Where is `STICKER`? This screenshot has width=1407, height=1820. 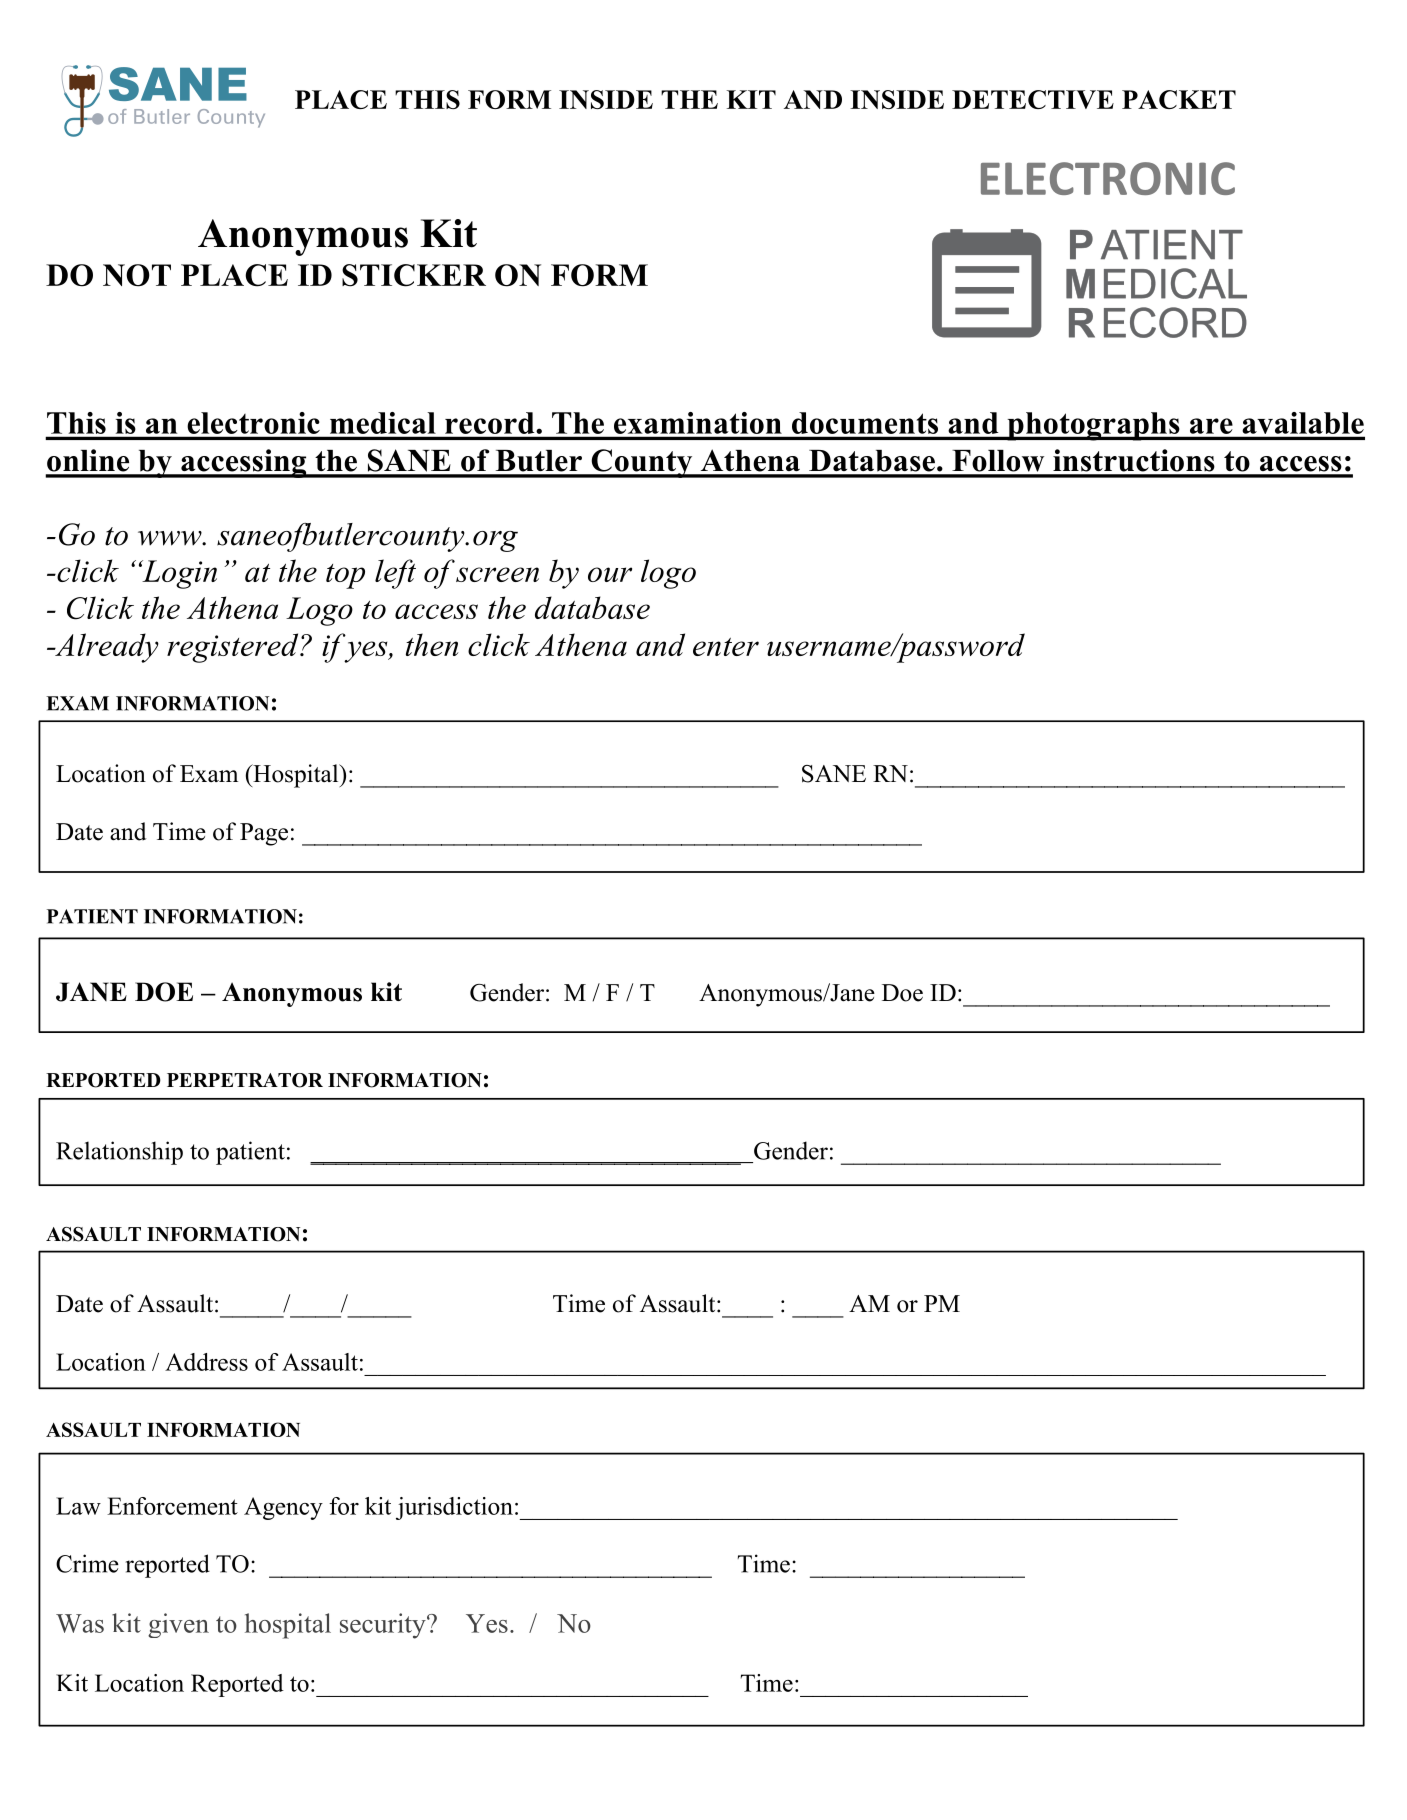
STICKER is located at coordinates (414, 275).
